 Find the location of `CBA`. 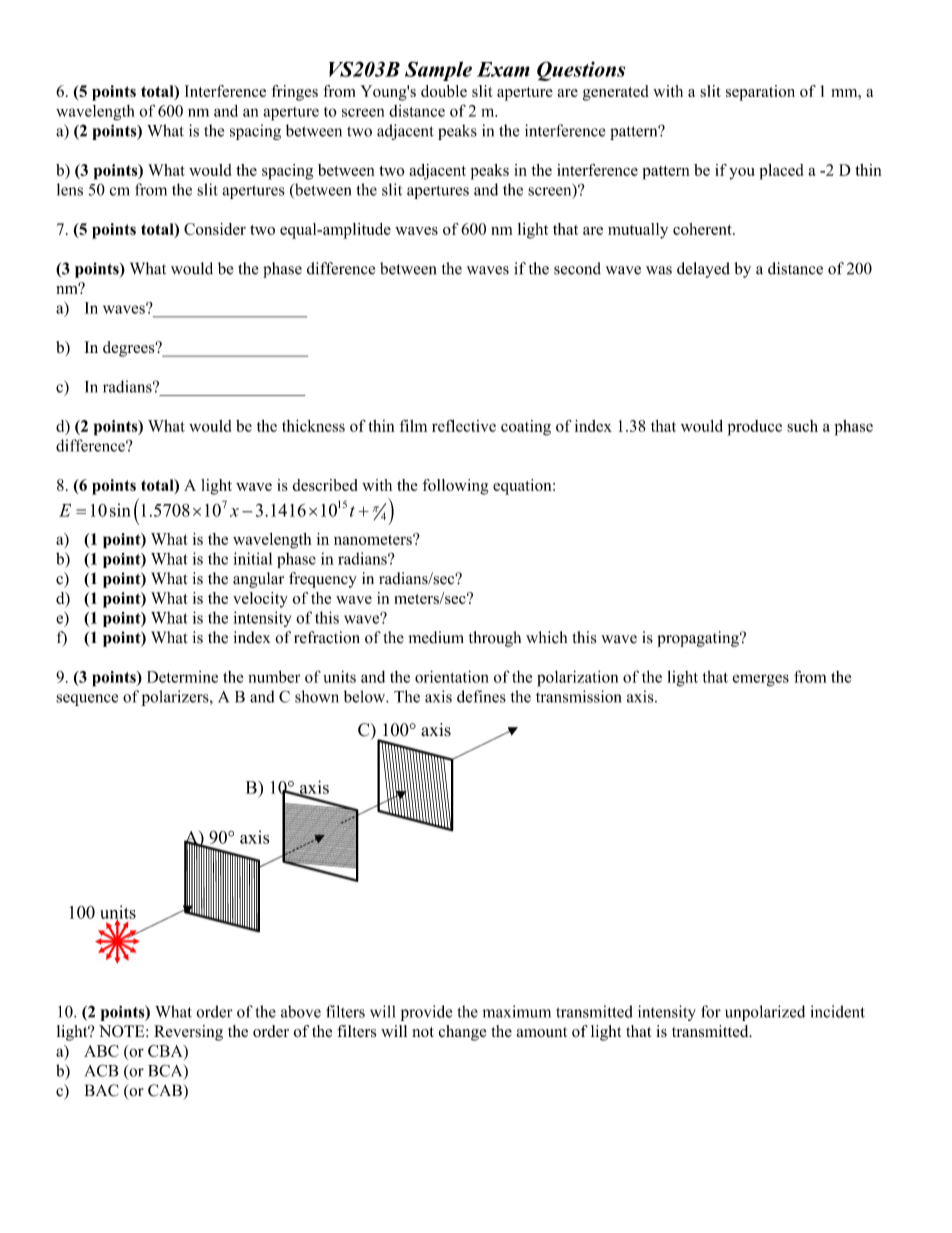

CBA is located at coordinates (166, 1051).
